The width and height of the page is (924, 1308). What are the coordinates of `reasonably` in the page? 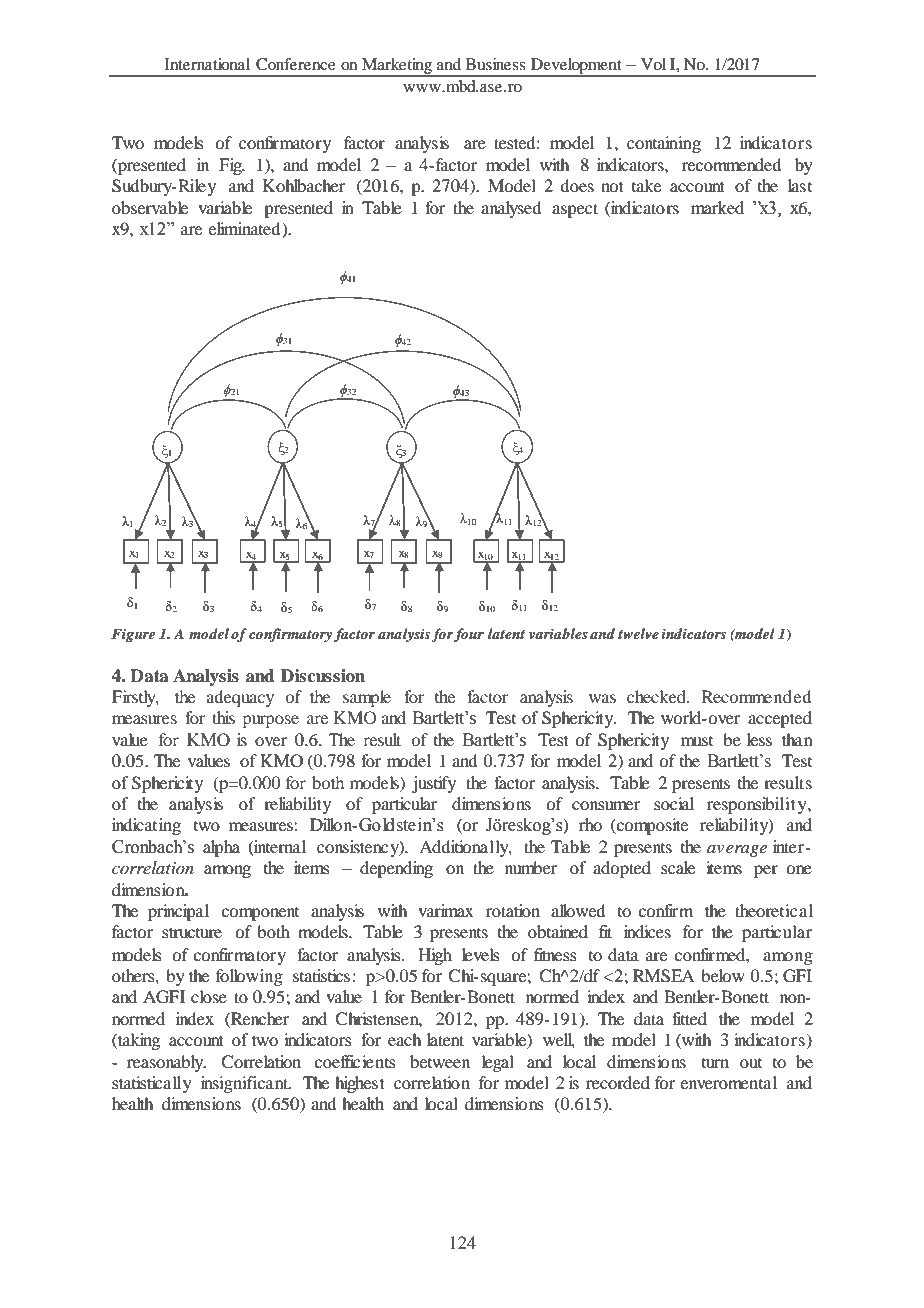 It's located at (166, 1063).
